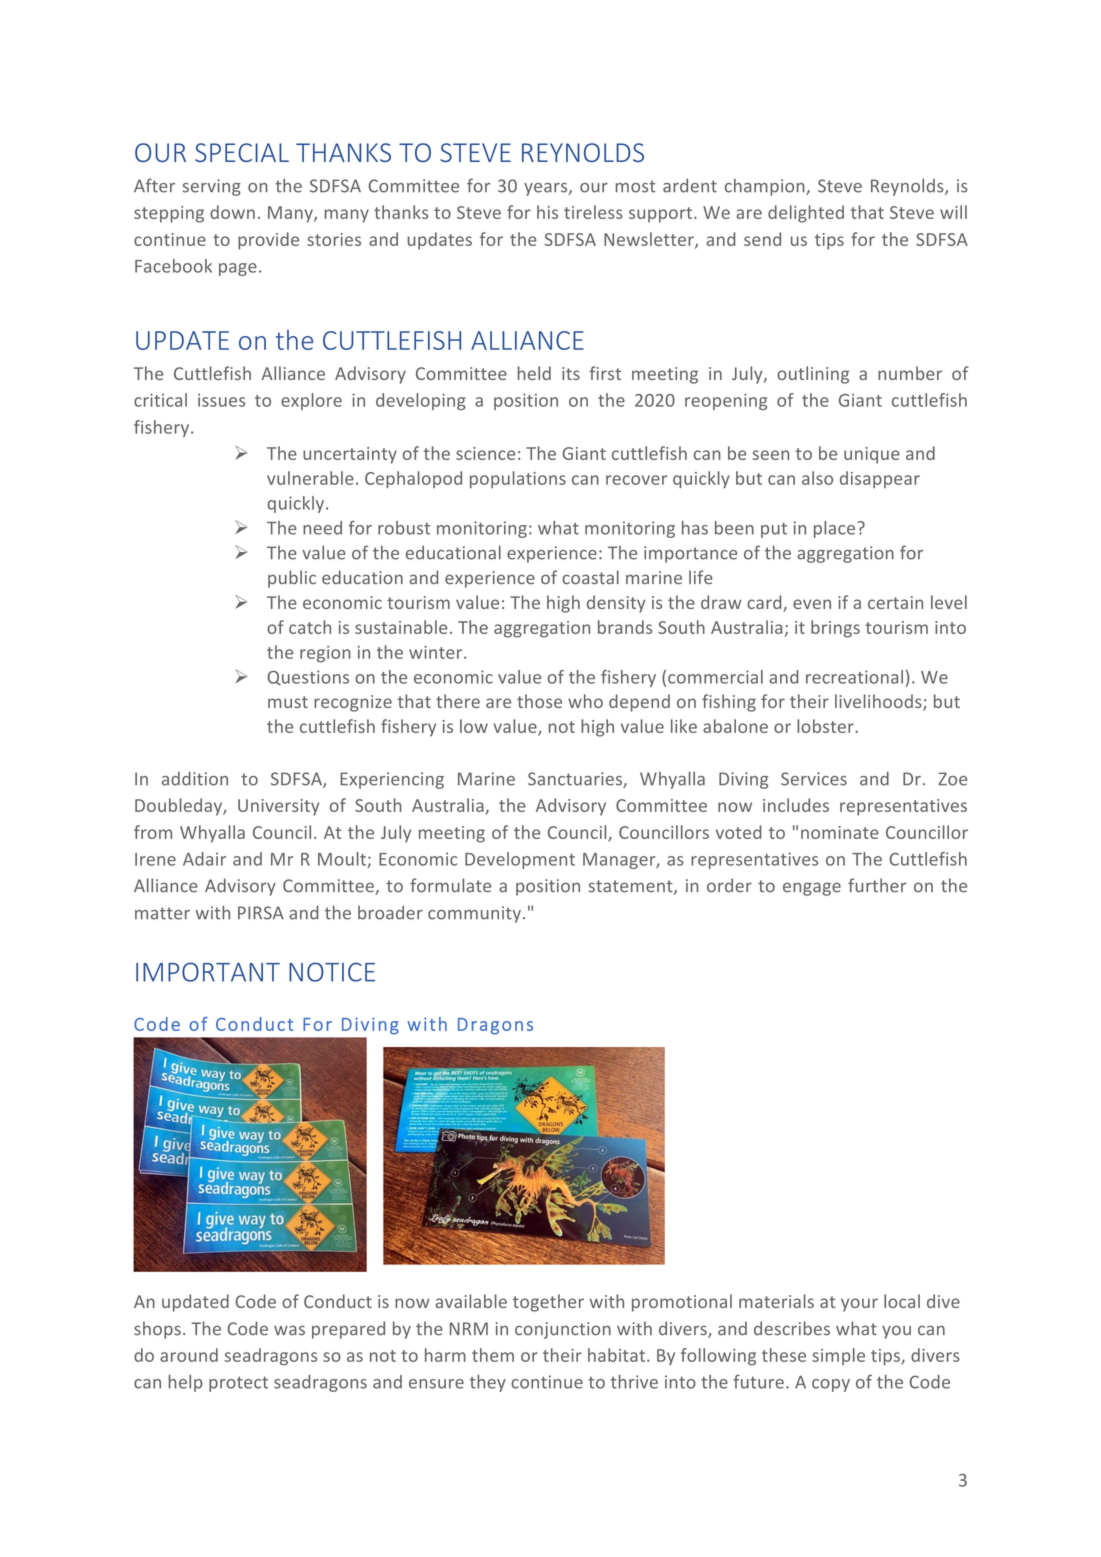  I want to click on his, so click(547, 212).
